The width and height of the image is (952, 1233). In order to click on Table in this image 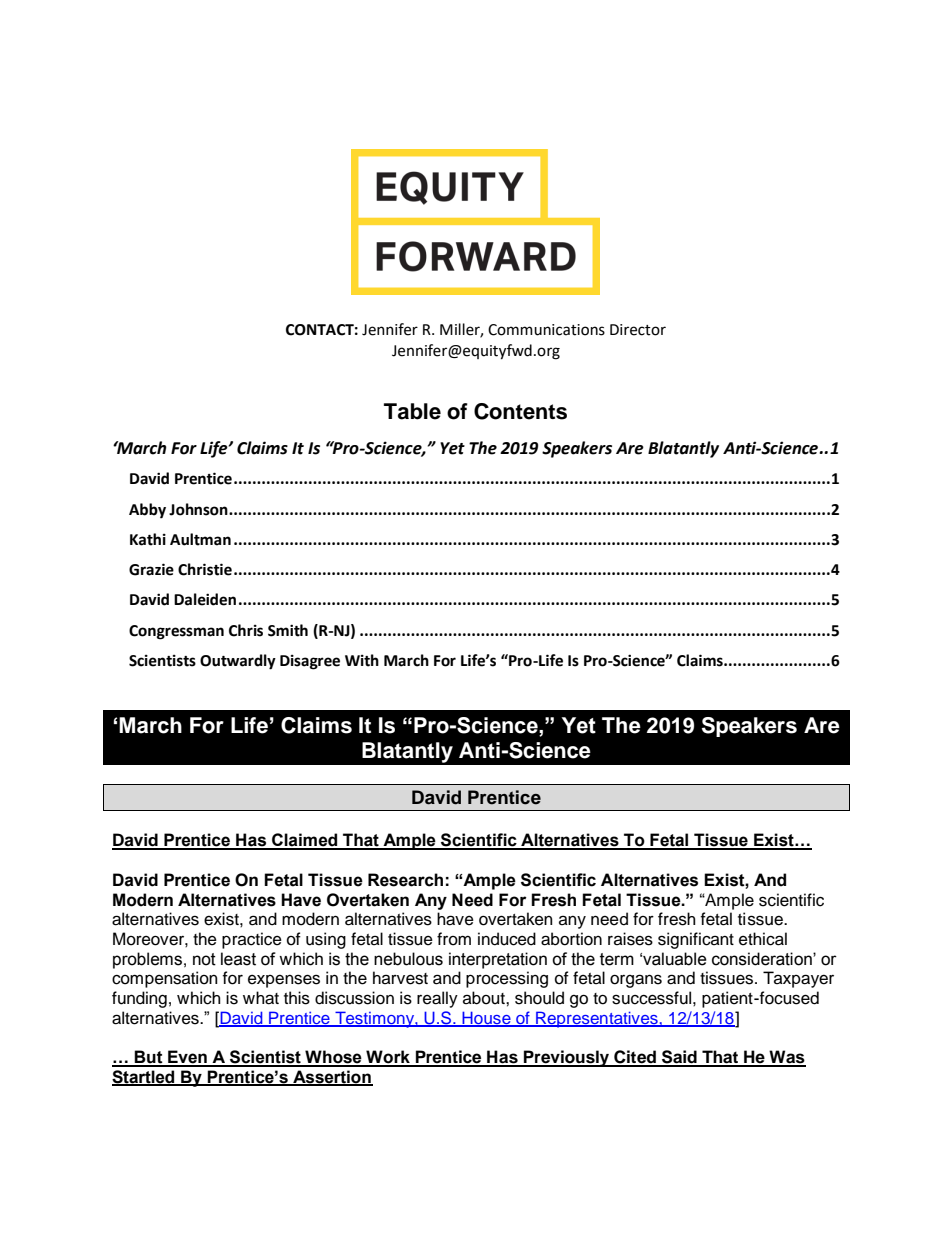, I will do `click(412, 411)`.
